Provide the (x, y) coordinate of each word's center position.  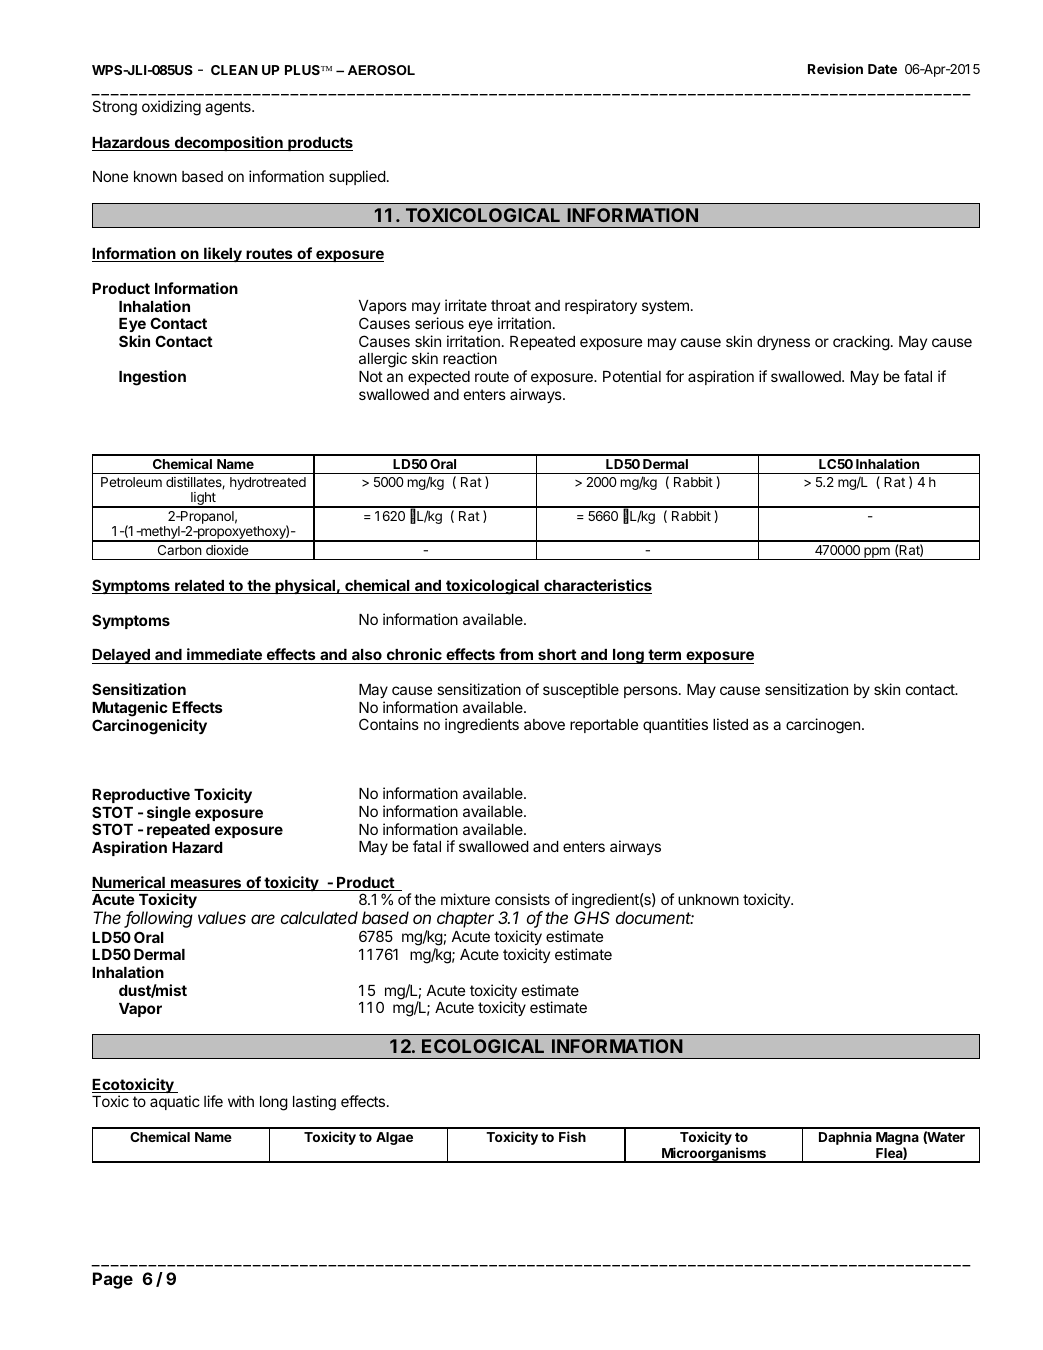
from (516, 656)
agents (229, 108)
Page (113, 1280)
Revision (835, 68)
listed (730, 724)
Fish (572, 1136)
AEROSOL (381, 70)
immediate (224, 656)
